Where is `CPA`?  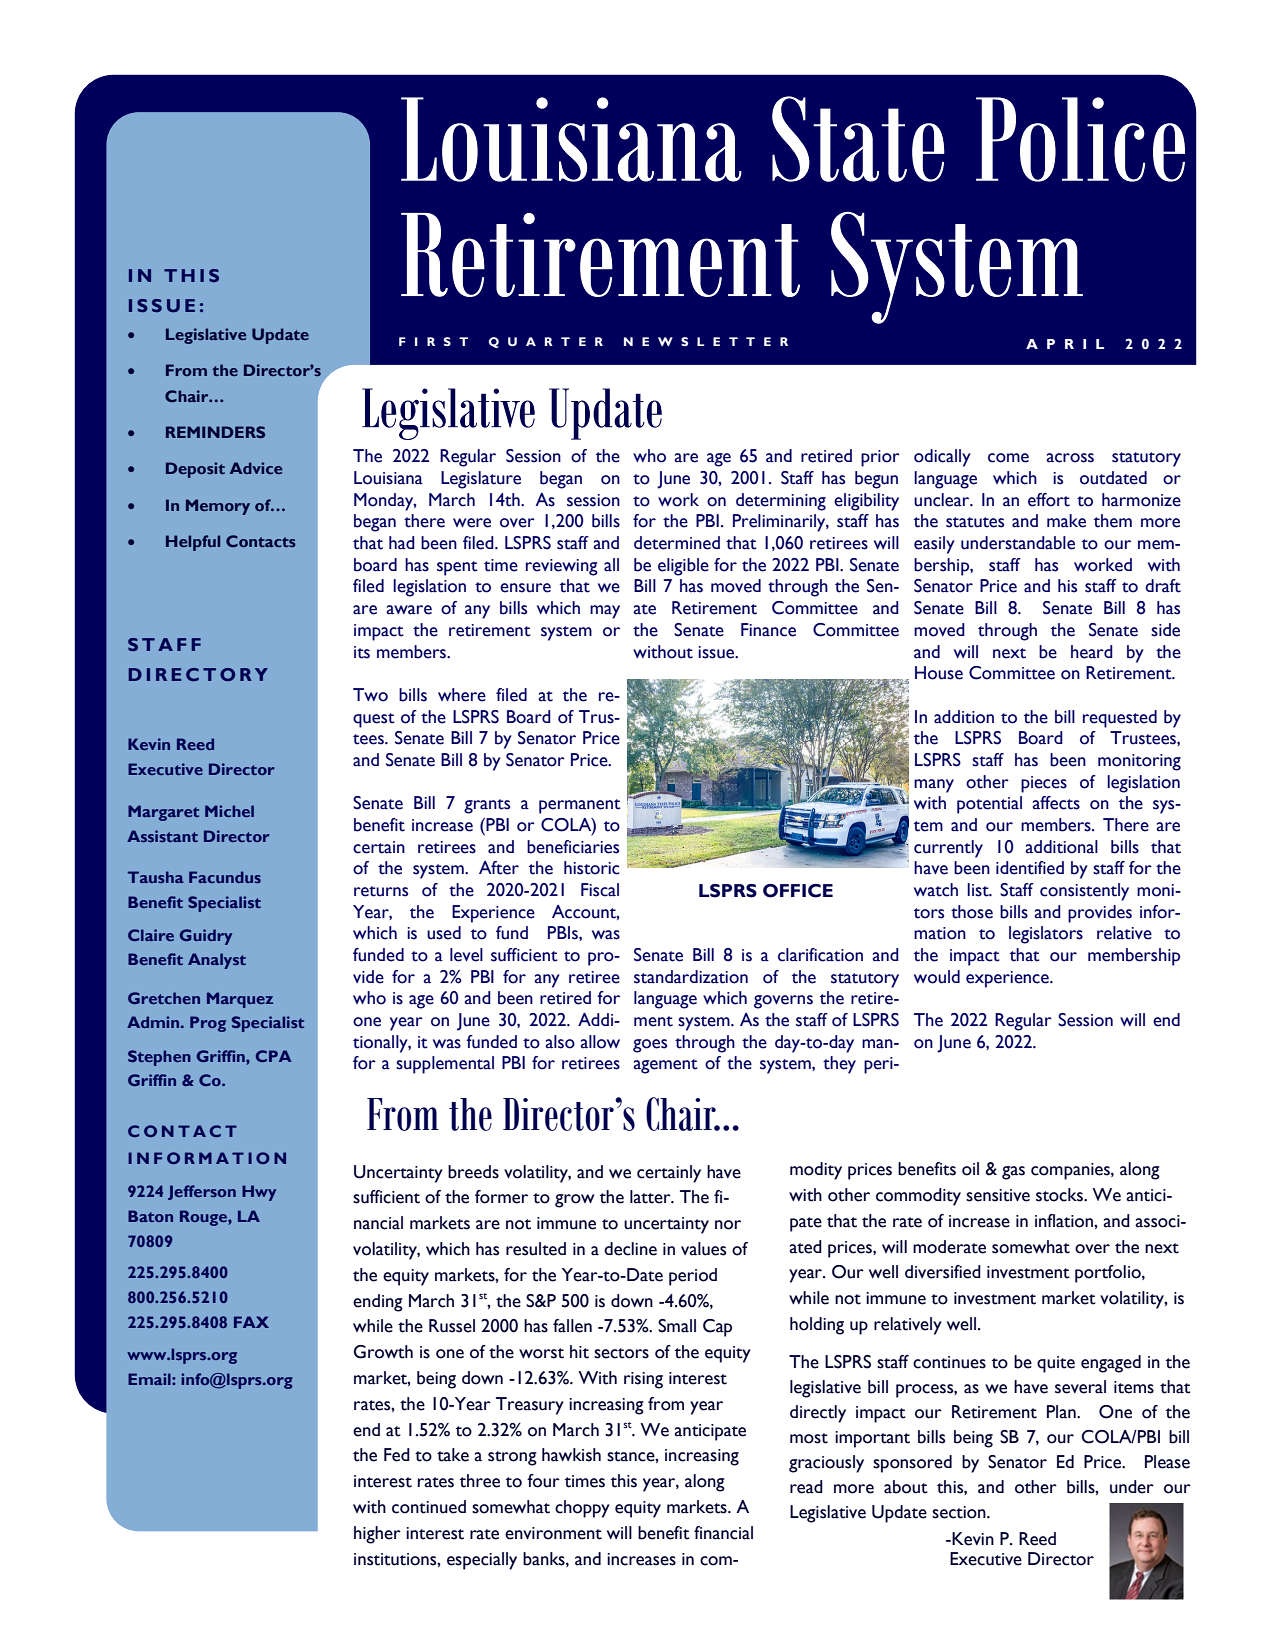 CPA is located at coordinates (274, 1056).
